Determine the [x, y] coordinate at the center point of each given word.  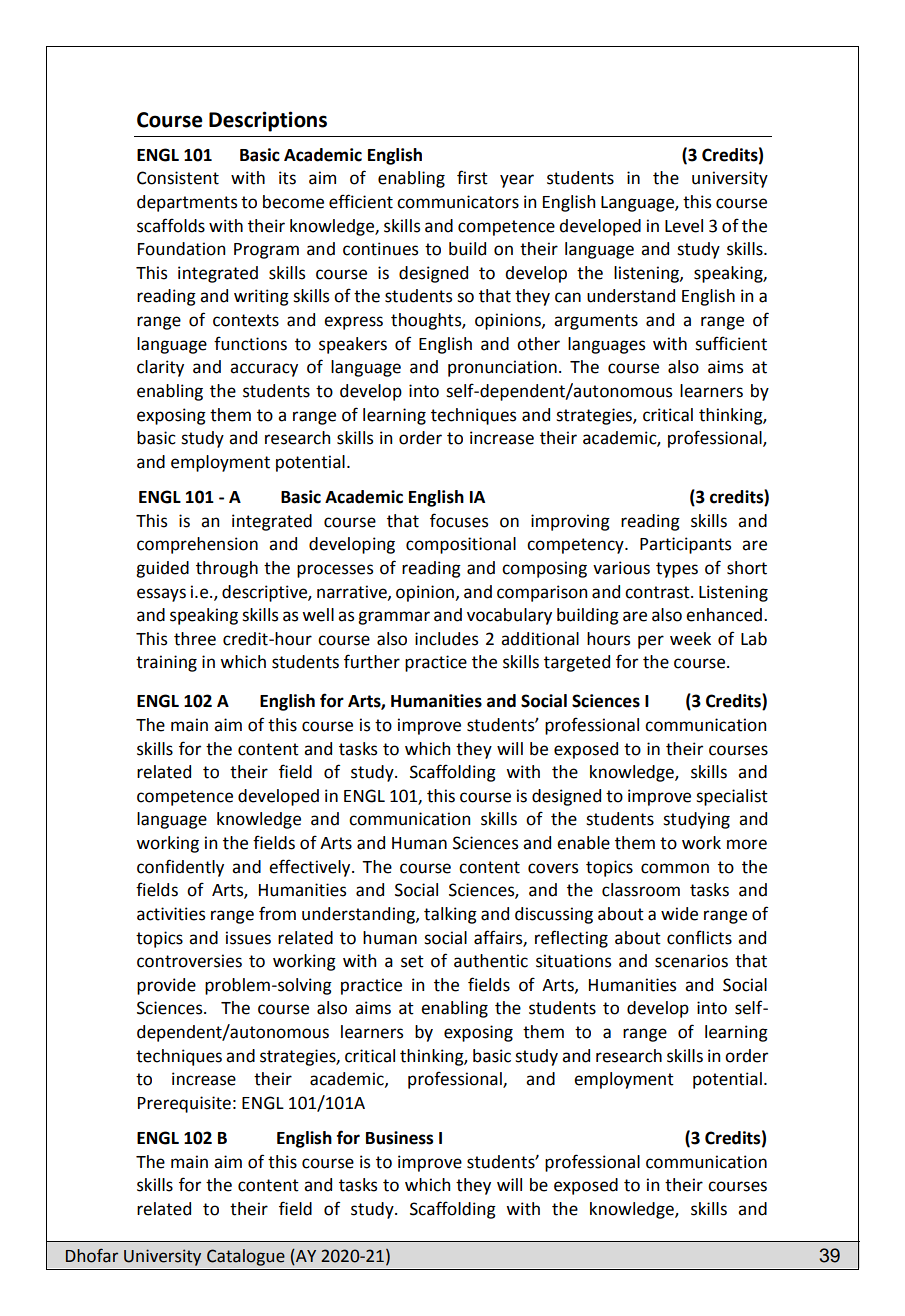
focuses [459, 520]
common [675, 868]
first [472, 177]
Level [684, 226]
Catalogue [246, 1257]
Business [399, 1138]
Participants [685, 545]
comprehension [197, 545]
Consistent [178, 178]
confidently [180, 868]
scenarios [691, 961]
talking [450, 915]
